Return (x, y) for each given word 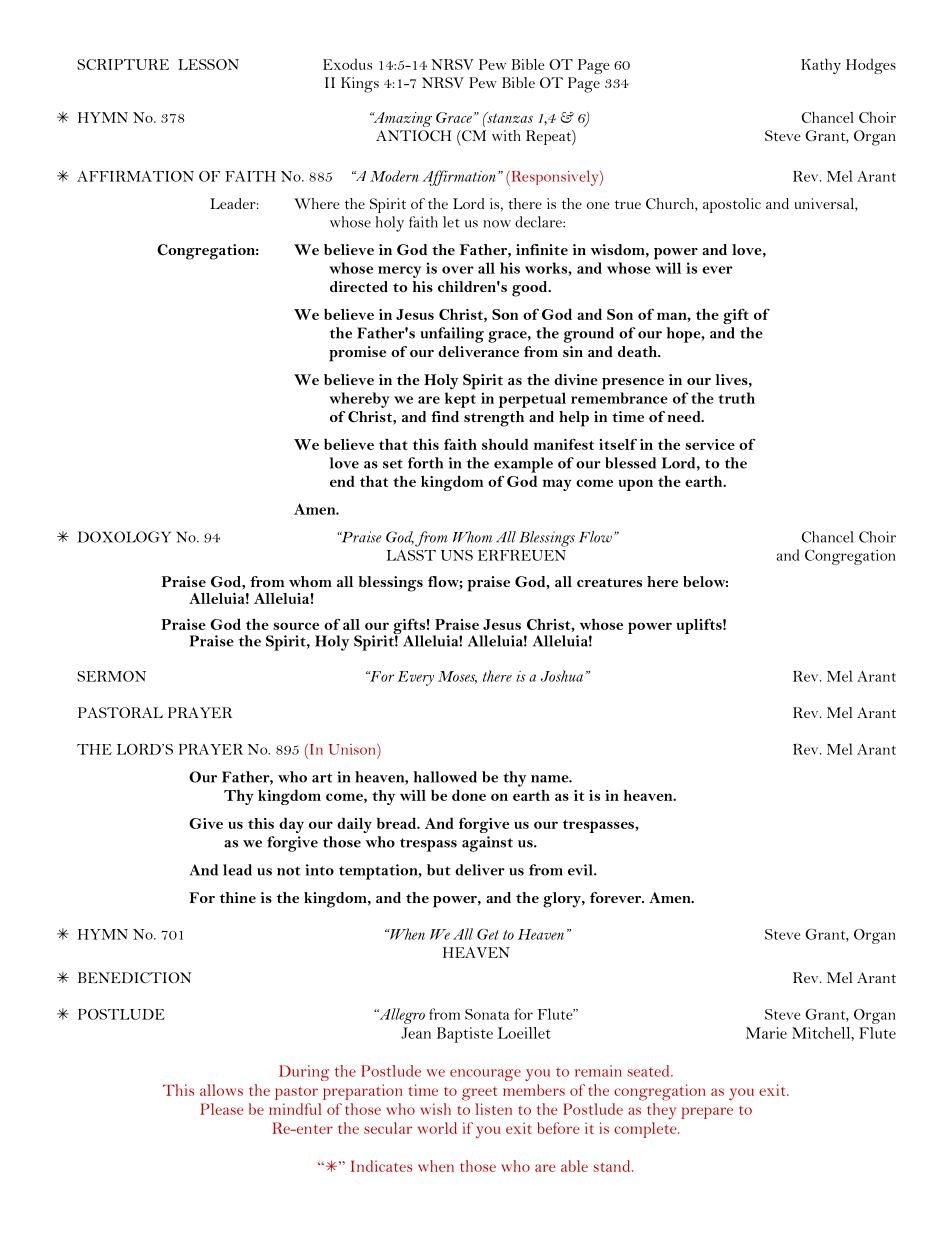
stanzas (509, 117)
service (710, 444)
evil (581, 870)
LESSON (208, 64)
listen (493, 1109)
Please (222, 1109)
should (505, 444)
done (469, 795)
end (342, 481)
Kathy (821, 66)
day (291, 825)
